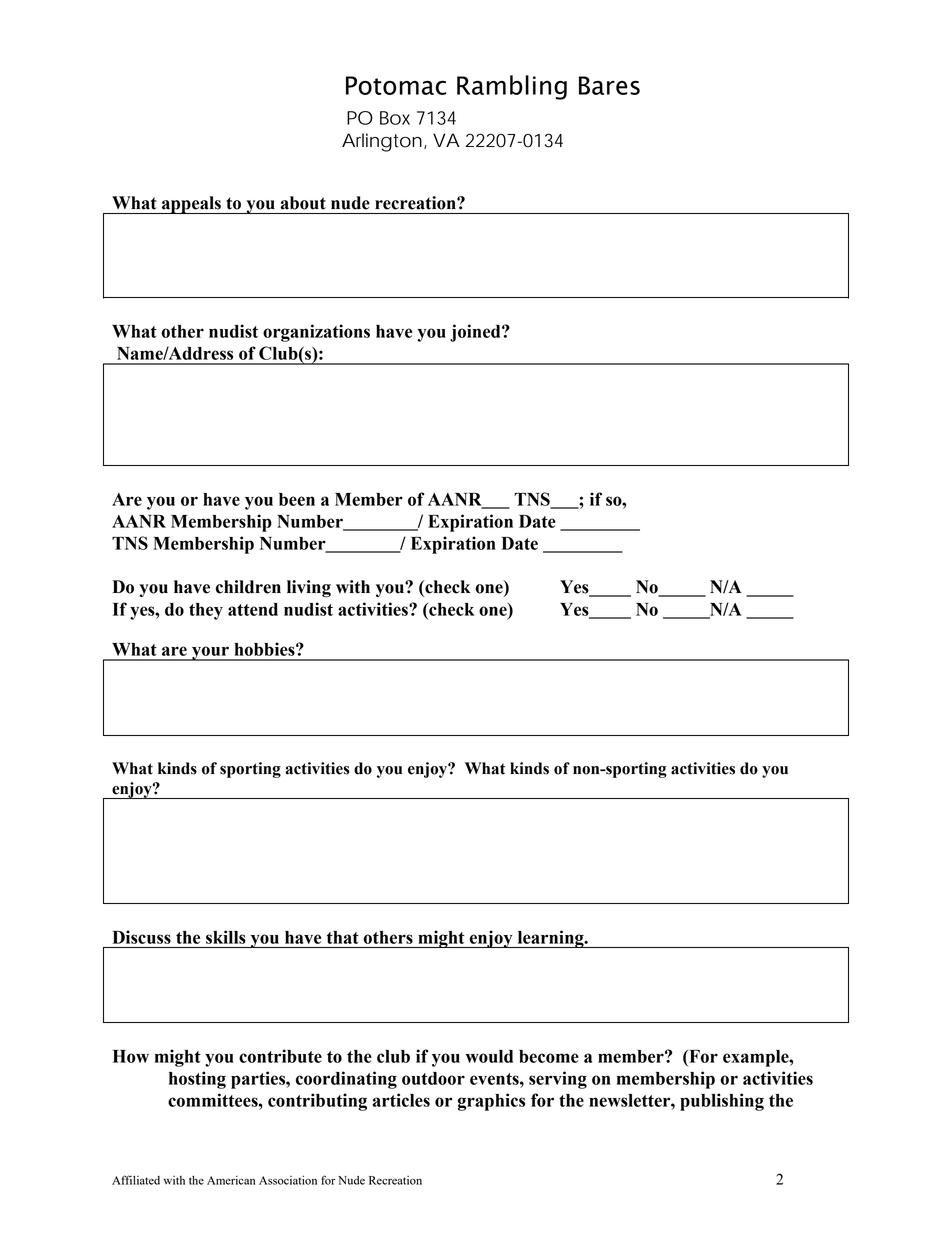  I want to click on become, so click(549, 1056).
